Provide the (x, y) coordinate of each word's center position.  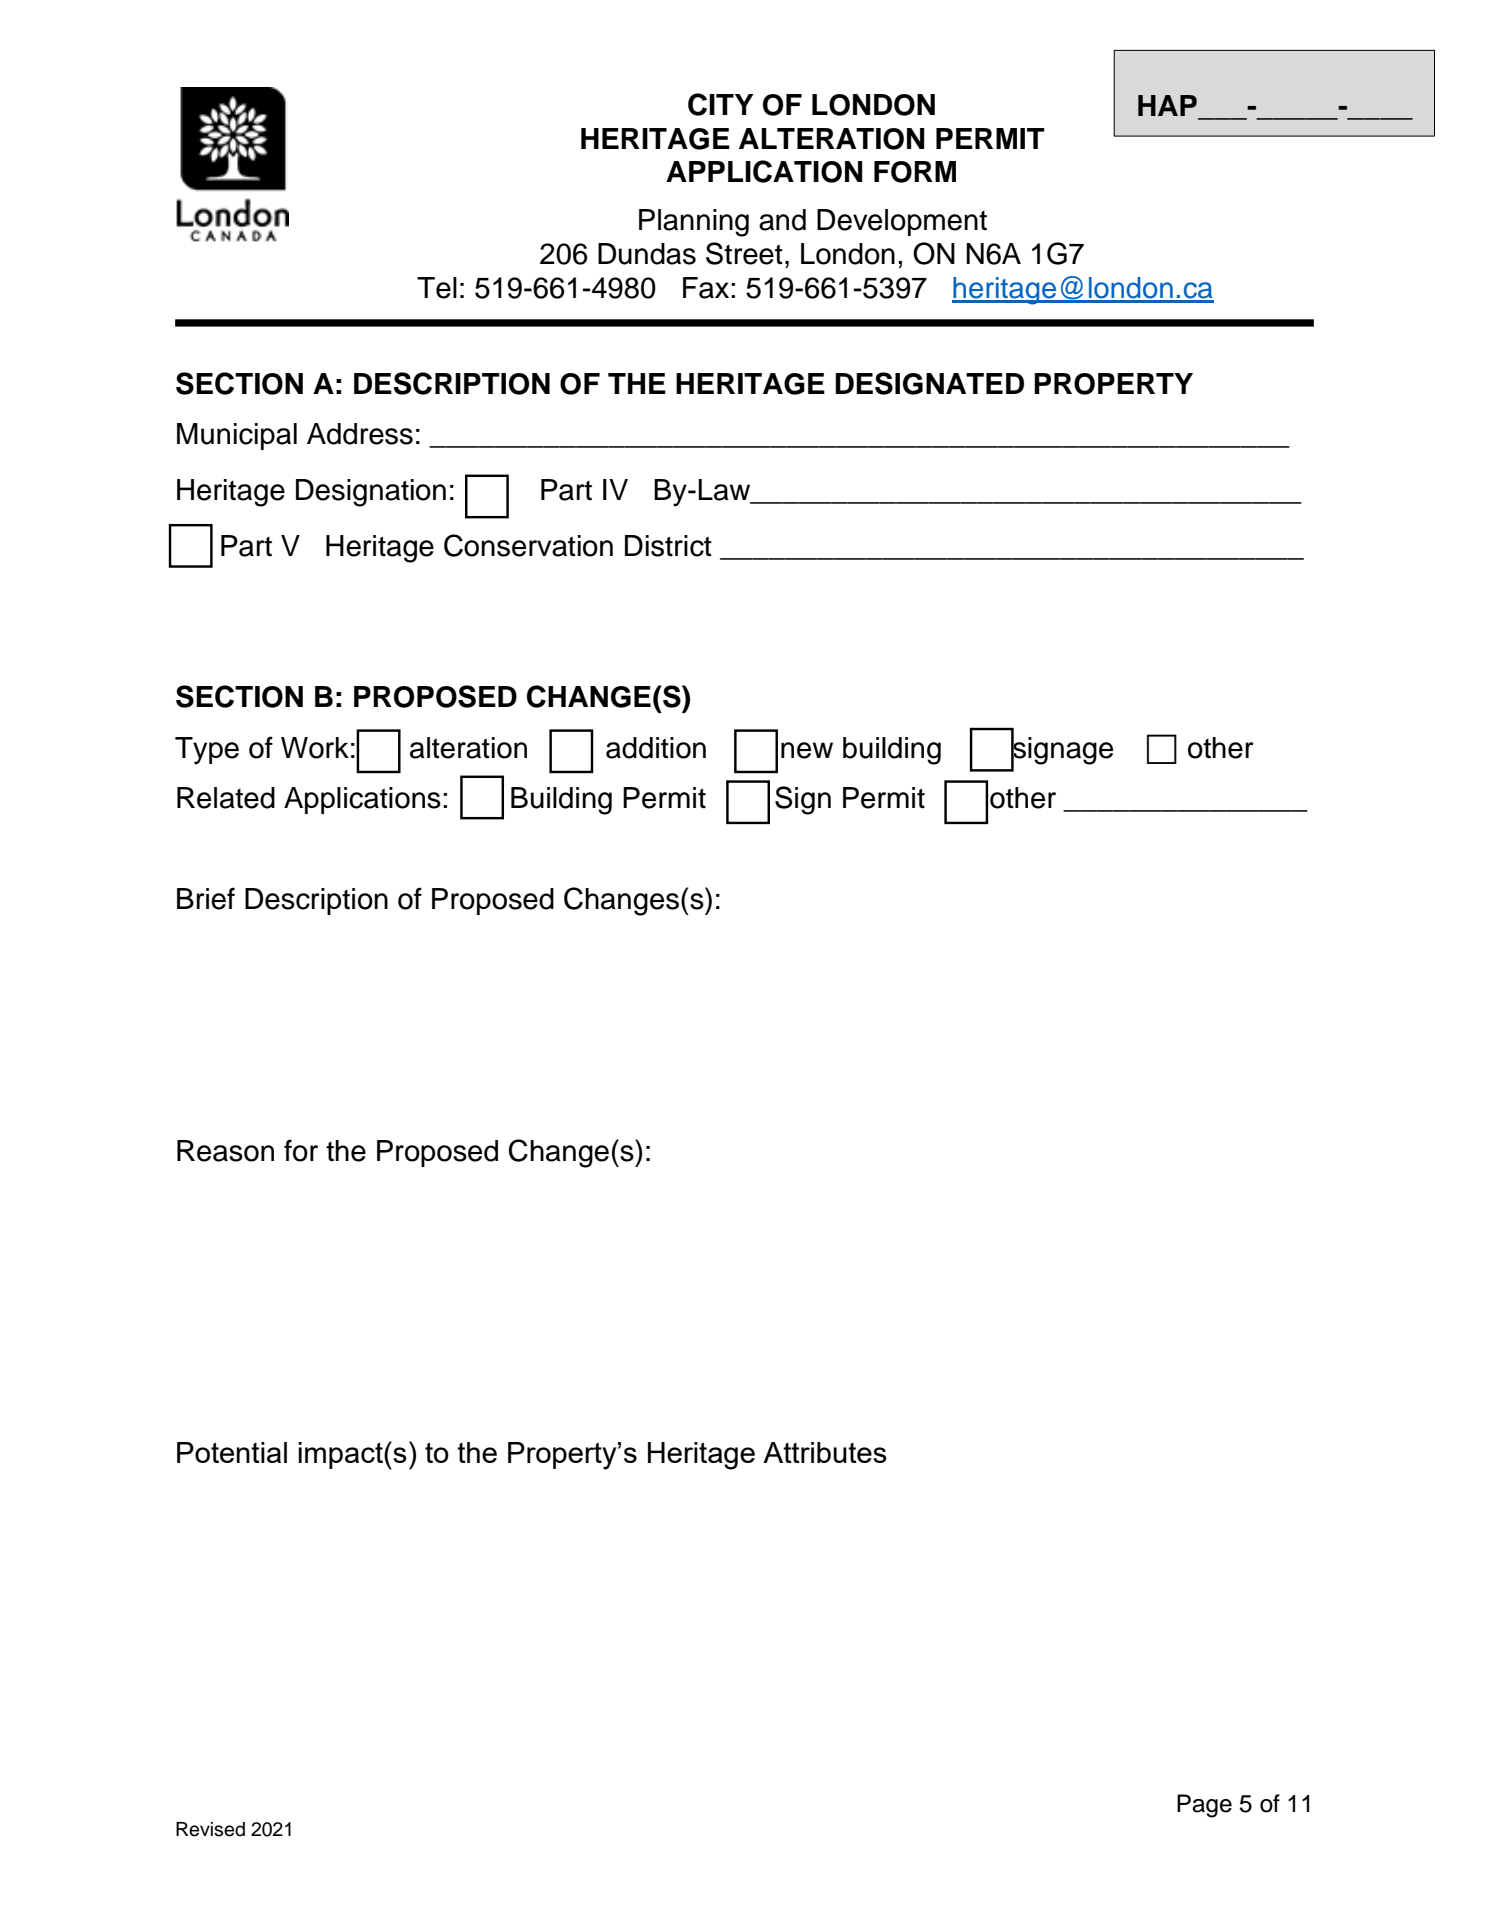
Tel (437, 288)
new (807, 750)
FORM (915, 172)
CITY (721, 104)
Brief (206, 898)
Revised (210, 1829)
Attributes (825, 1452)
